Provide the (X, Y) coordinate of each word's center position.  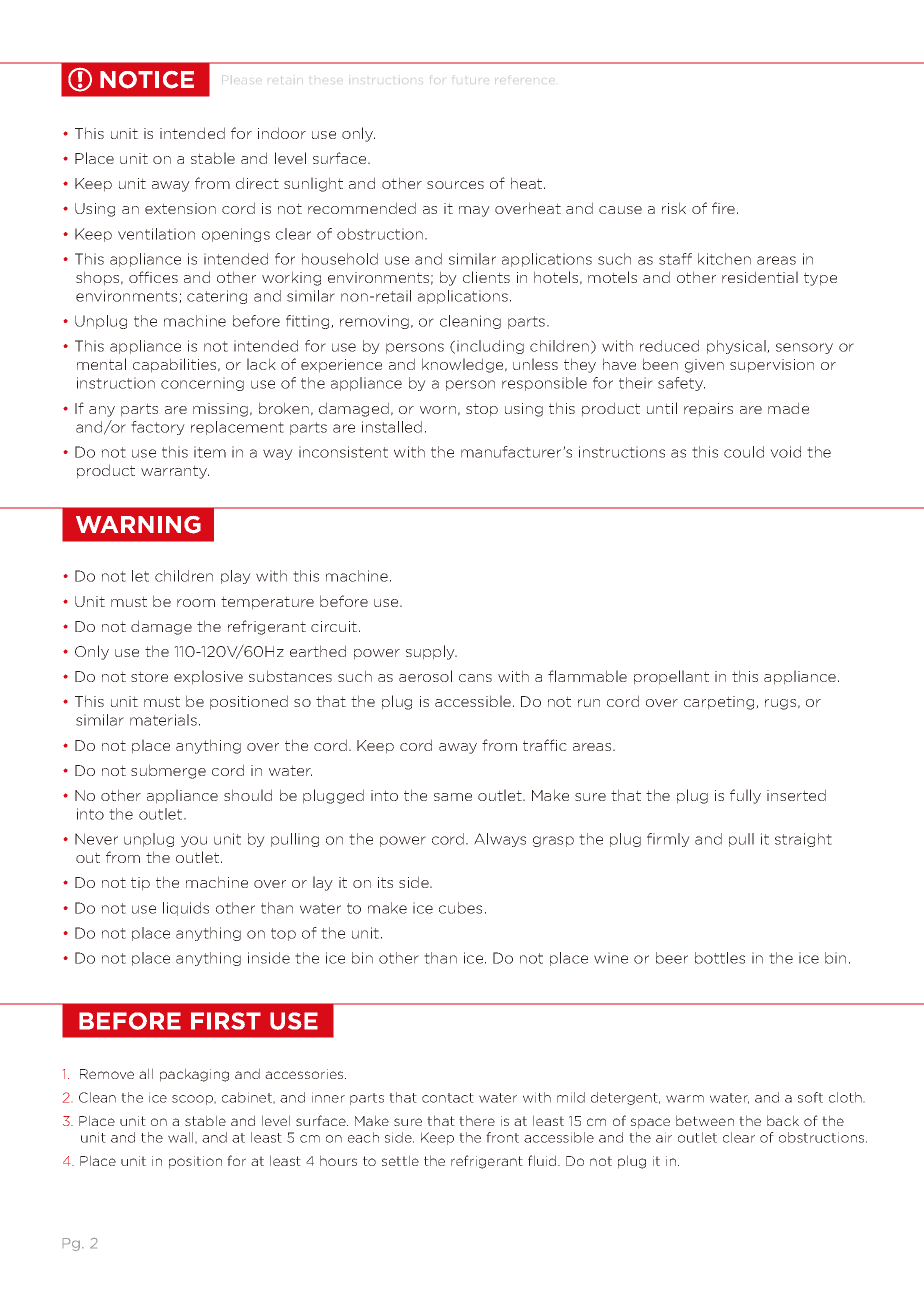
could (744, 452)
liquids (186, 909)
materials (163, 720)
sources (455, 185)
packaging (194, 1075)
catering (217, 297)
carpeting (720, 703)
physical (737, 347)
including (490, 347)
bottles (720, 958)
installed (392, 427)
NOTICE (147, 80)
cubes (460, 908)
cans (475, 678)
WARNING (138, 525)
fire (725, 208)
